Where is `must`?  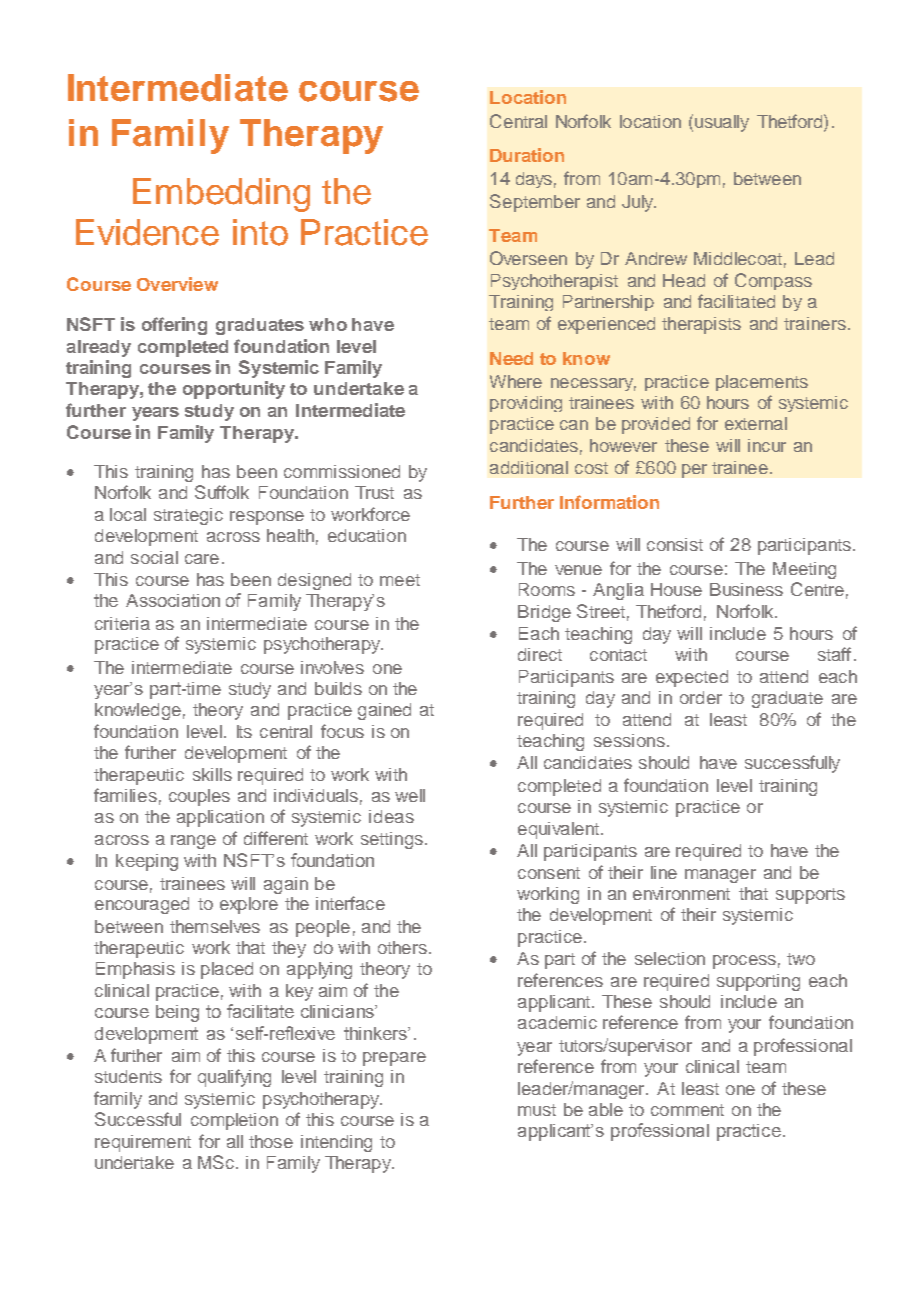
must is located at coordinates (537, 1110).
